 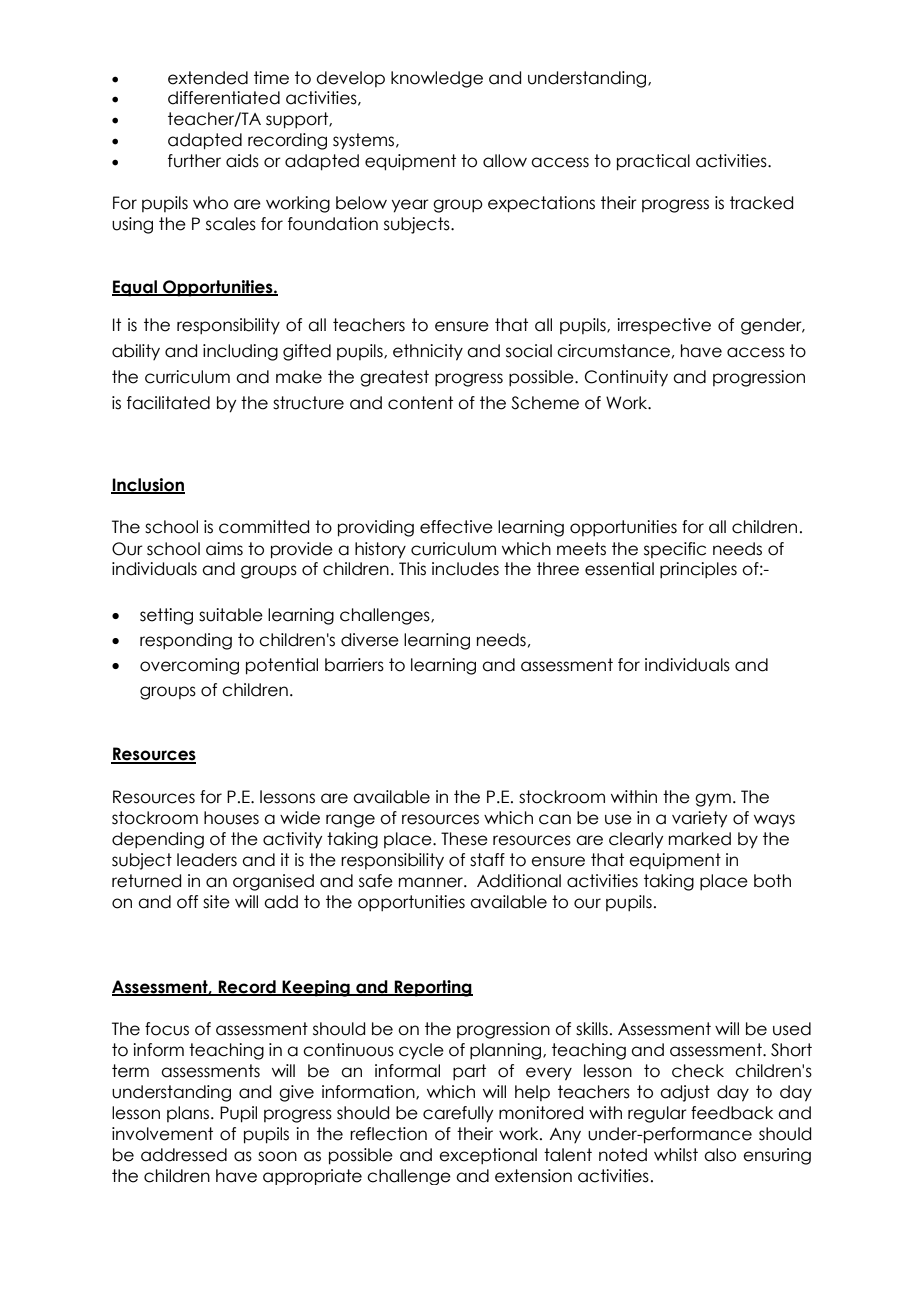 What do you see at coordinates (653, 162) in the document?
I see `practical` at bounding box center [653, 162].
